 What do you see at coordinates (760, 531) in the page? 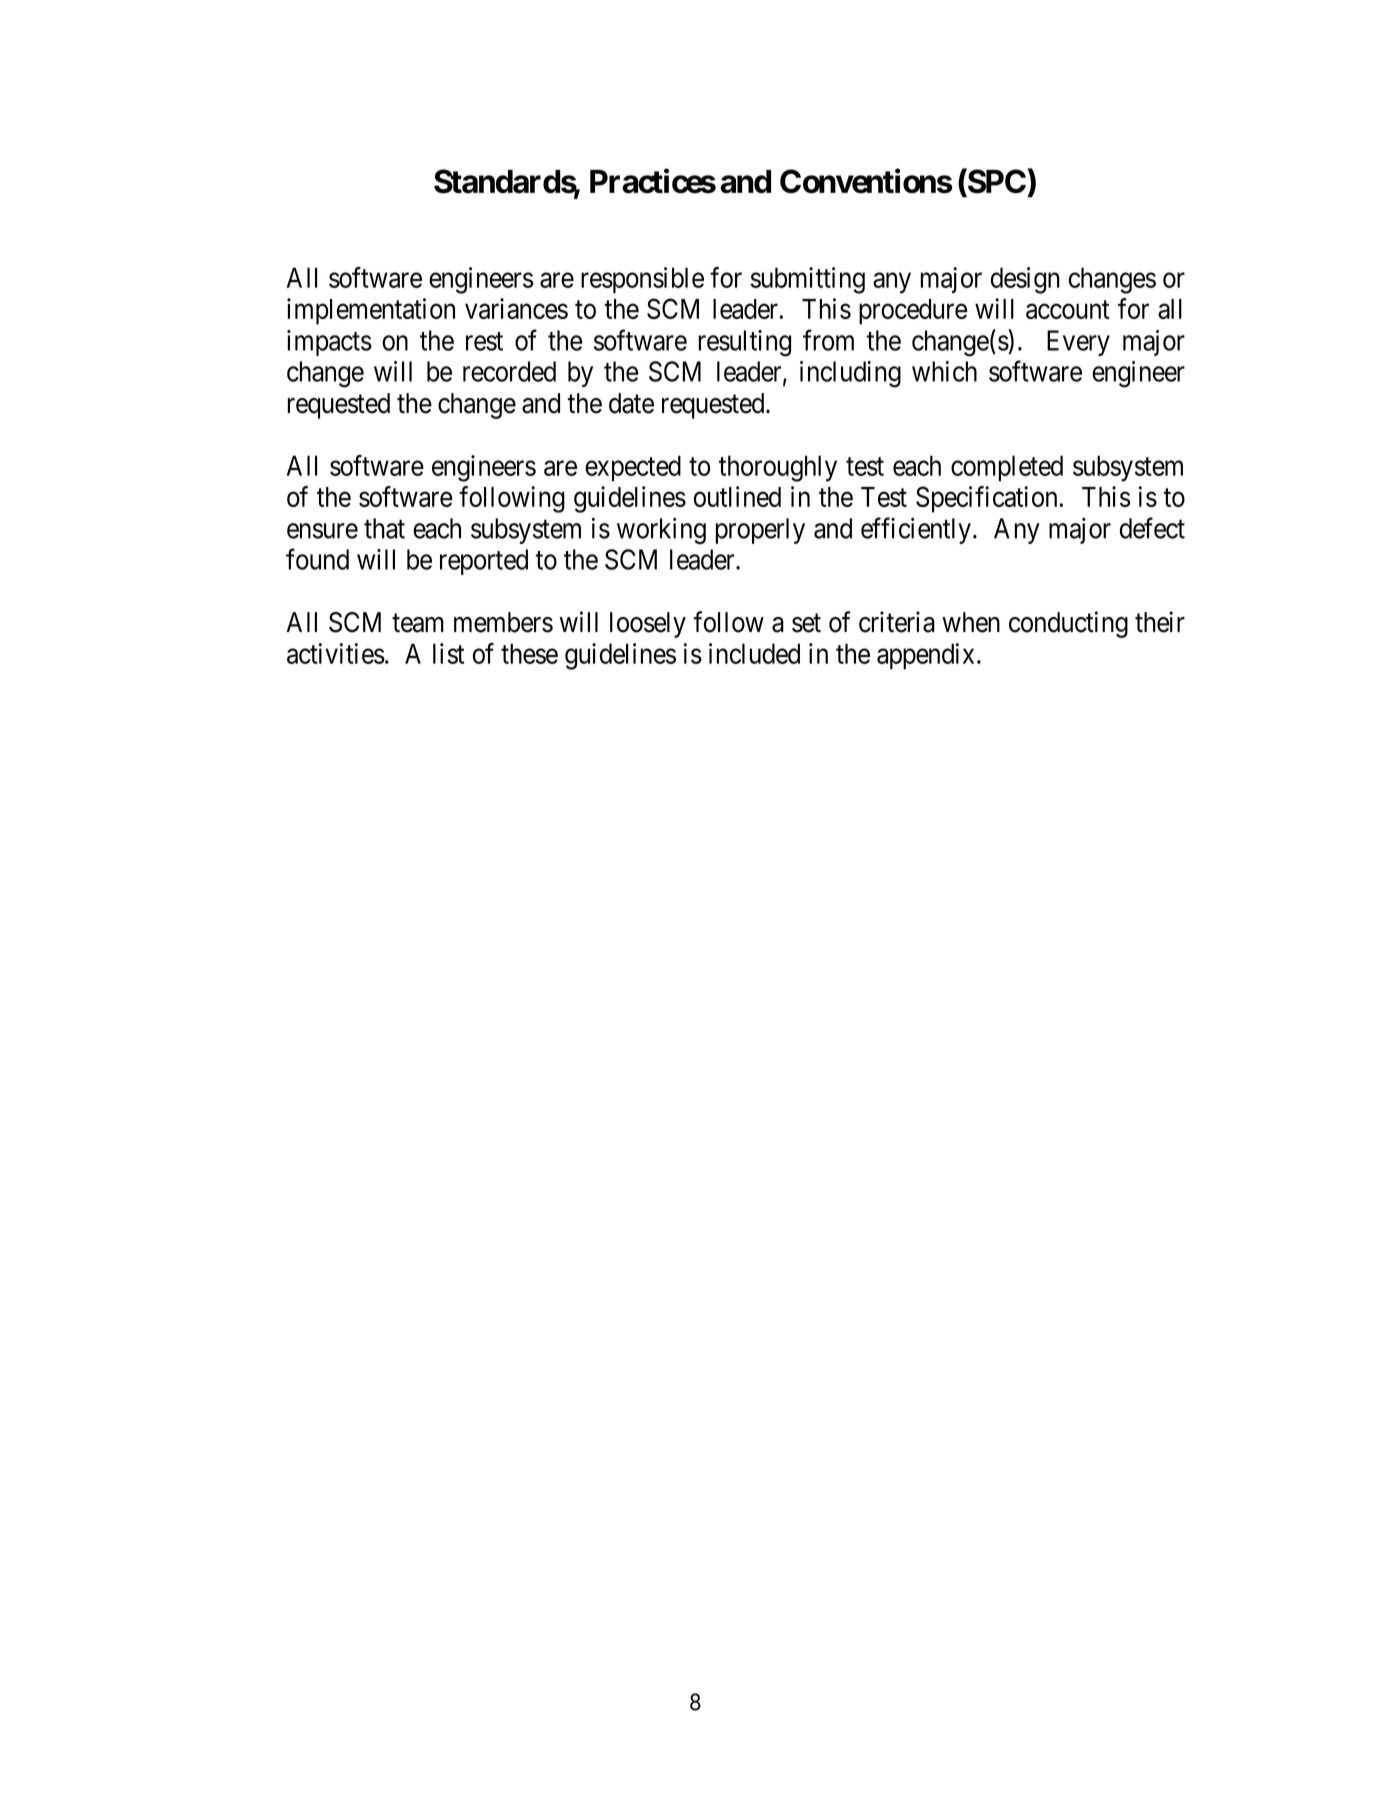
I see `properly` at bounding box center [760, 531].
